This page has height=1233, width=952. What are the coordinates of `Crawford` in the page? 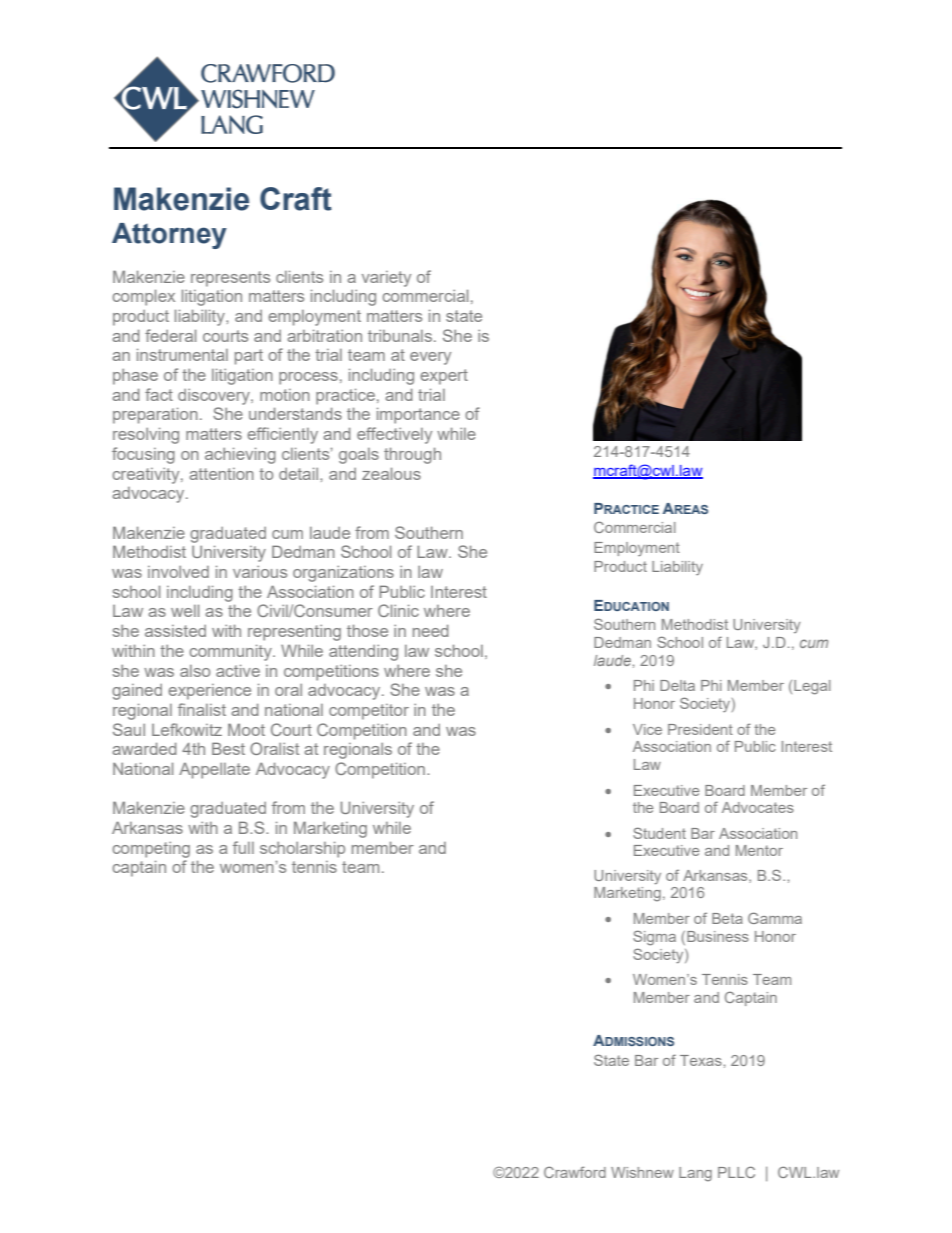 It's located at (575, 1172).
